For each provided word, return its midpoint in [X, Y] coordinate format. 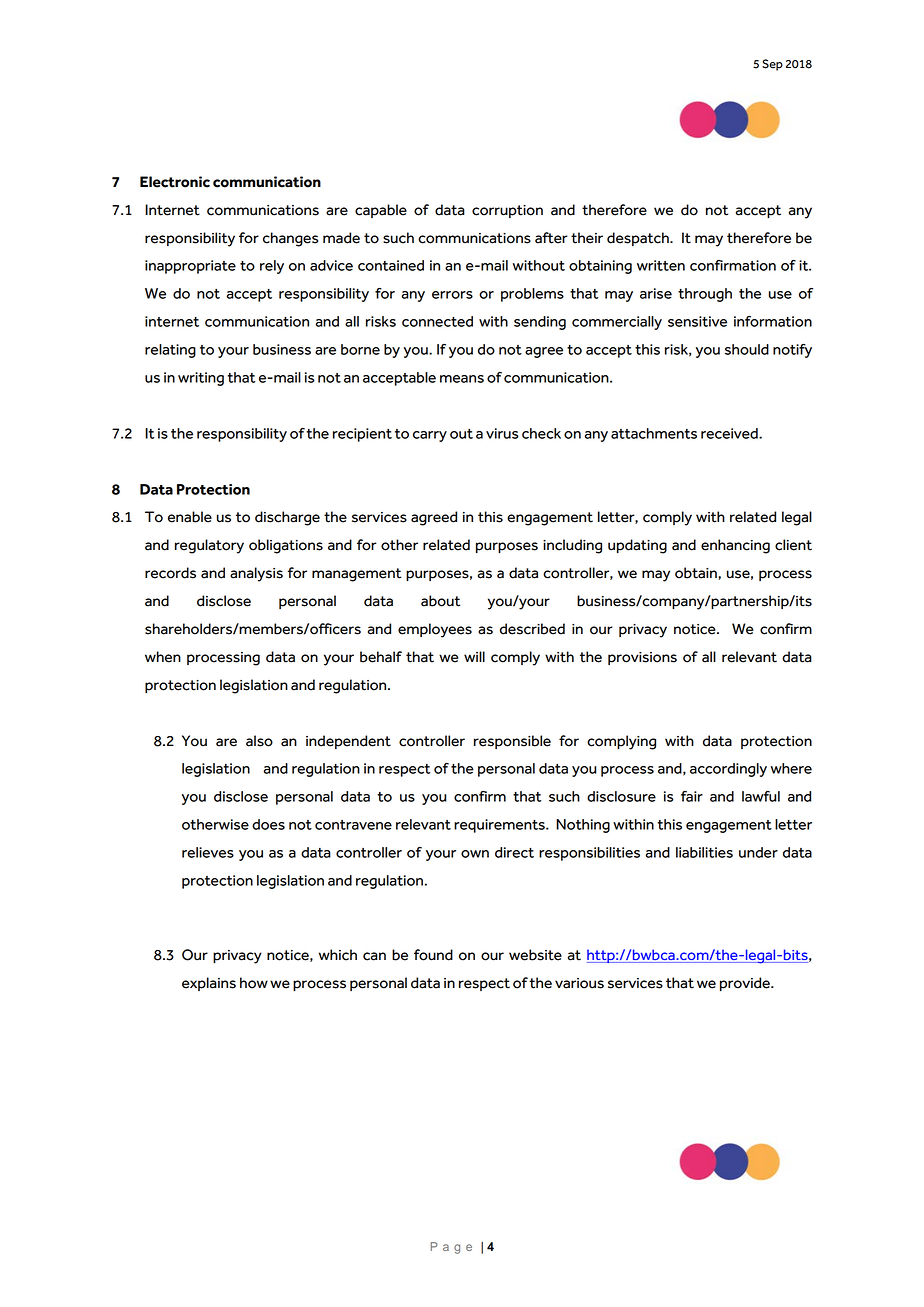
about [440, 601]
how [254, 983]
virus [502, 433]
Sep [772, 65]
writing [201, 379]
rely [272, 267]
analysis [256, 574]
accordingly [728, 770]
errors [452, 295]
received [730, 433]
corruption [507, 211]
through [705, 295]
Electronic [175, 182]
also [259, 741]
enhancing [735, 546]
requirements [500, 826]
